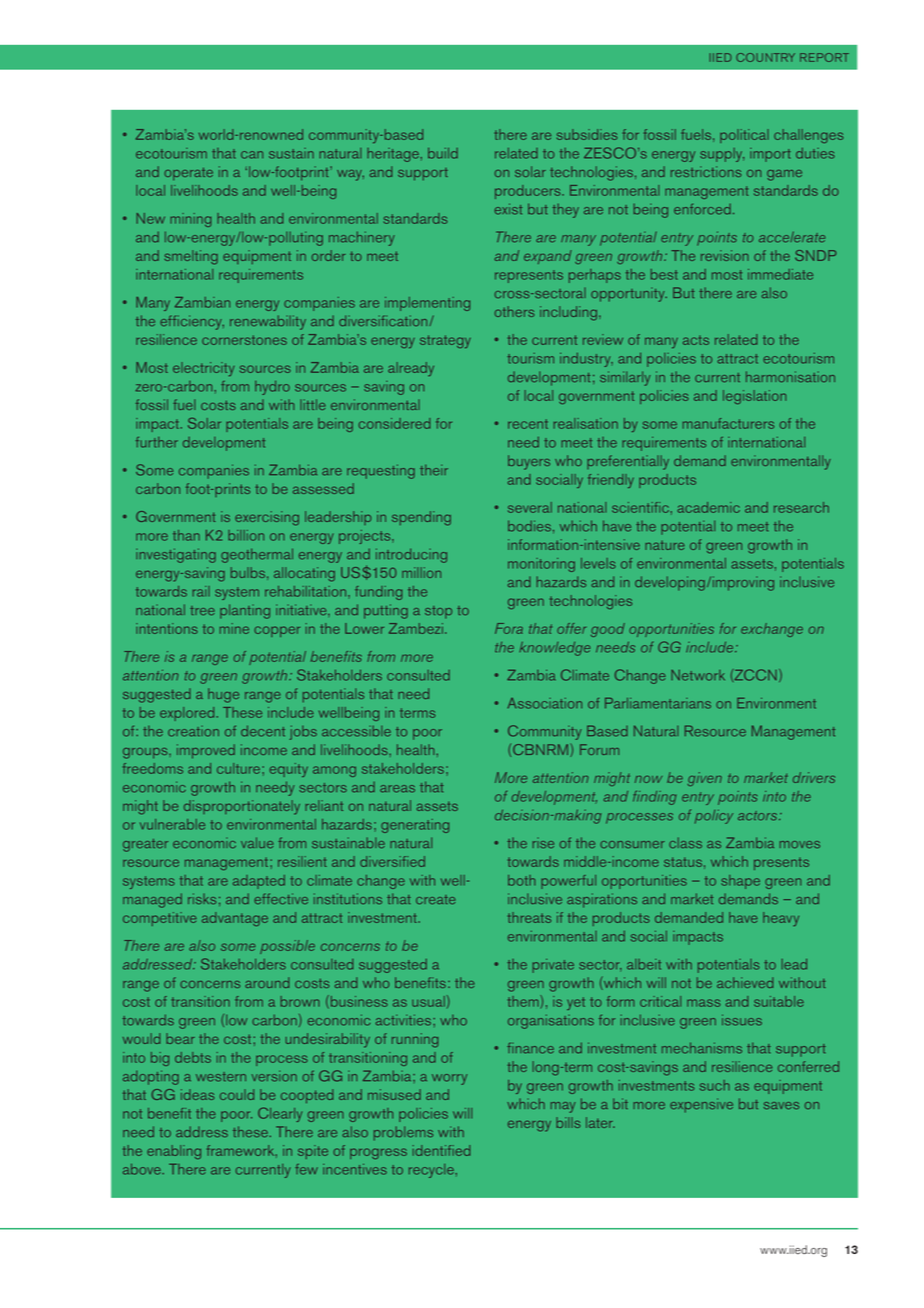 The height and width of the page is (1308, 924). Describe the element at coordinates (415, 826) in the page. I see `generating` at that location.
